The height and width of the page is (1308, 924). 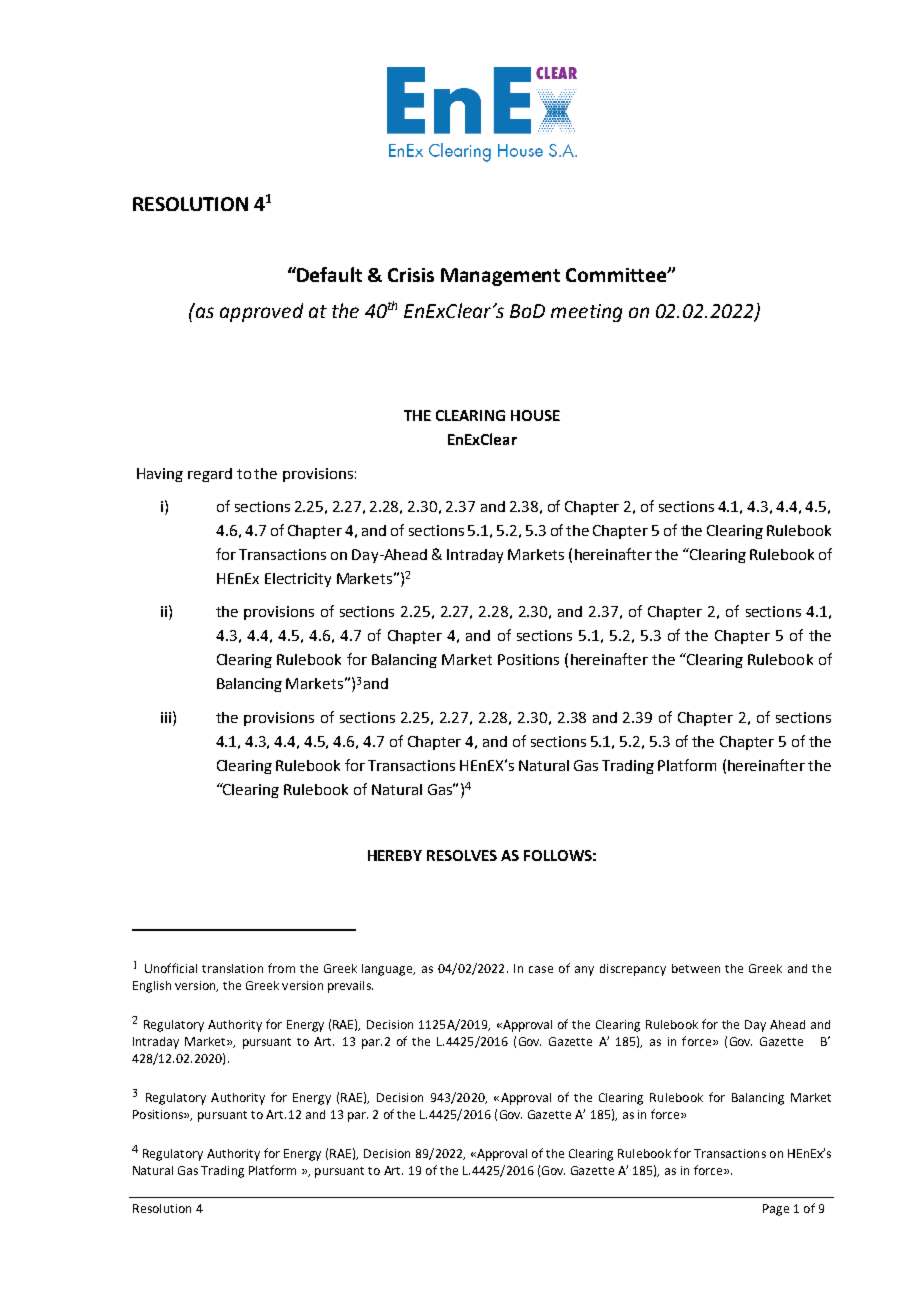 I want to click on iii, so click(x=166, y=717).
